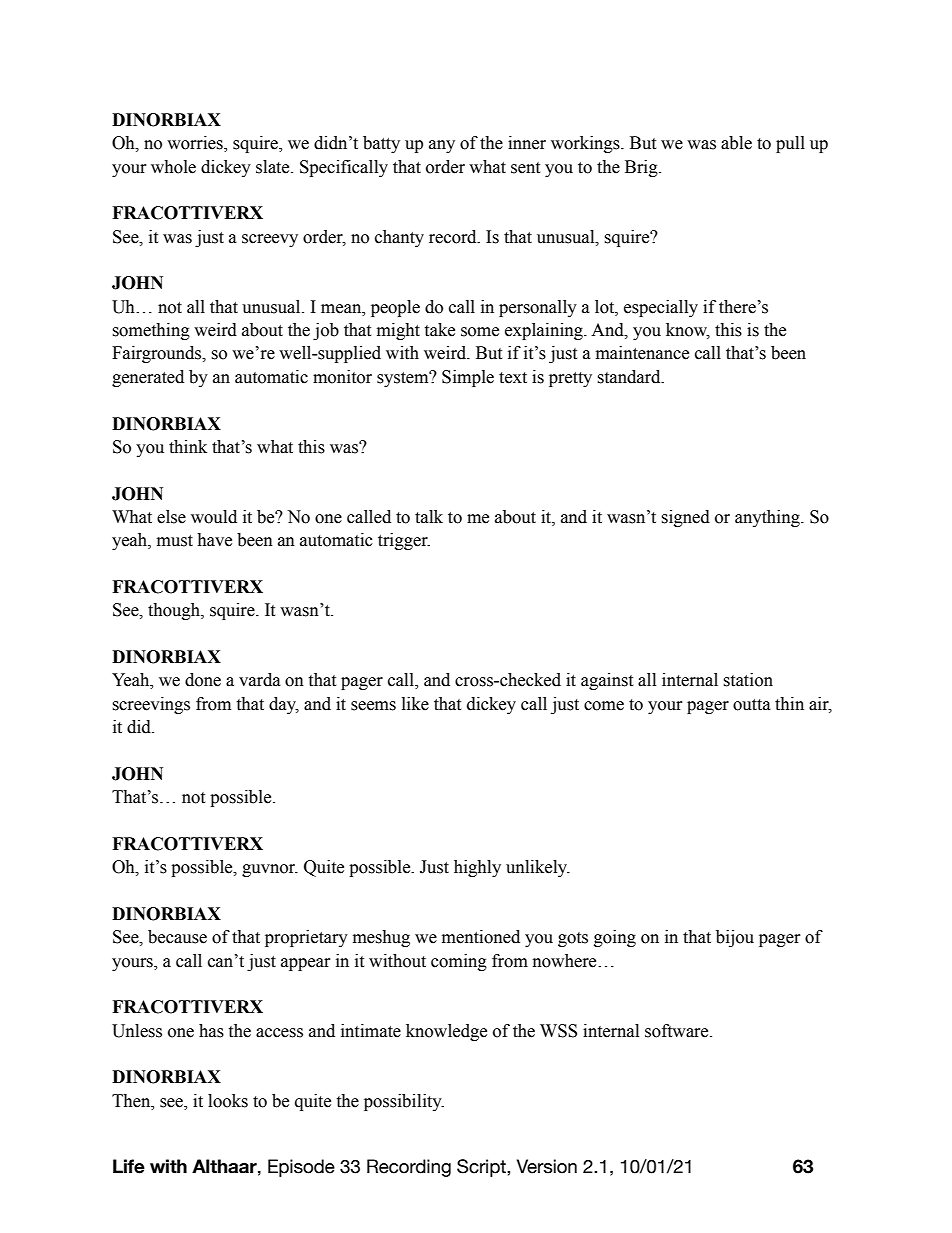 This page has width=952, height=1233. What do you see at coordinates (148, 378) in the page?
I see `generated` at bounding box center [148, 378].
